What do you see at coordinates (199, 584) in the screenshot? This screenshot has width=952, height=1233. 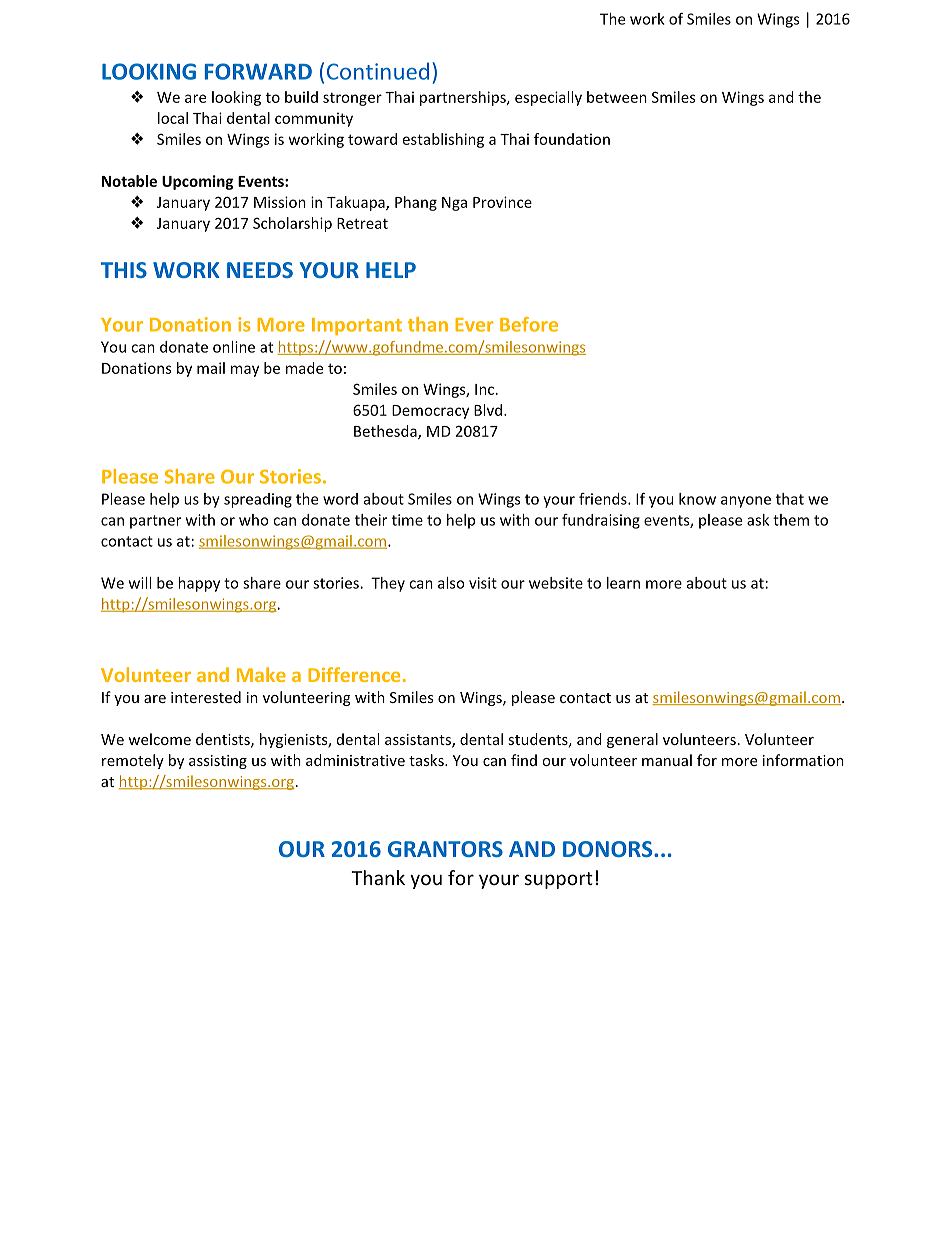 I see `happy` at bounding box center [199, 584].
